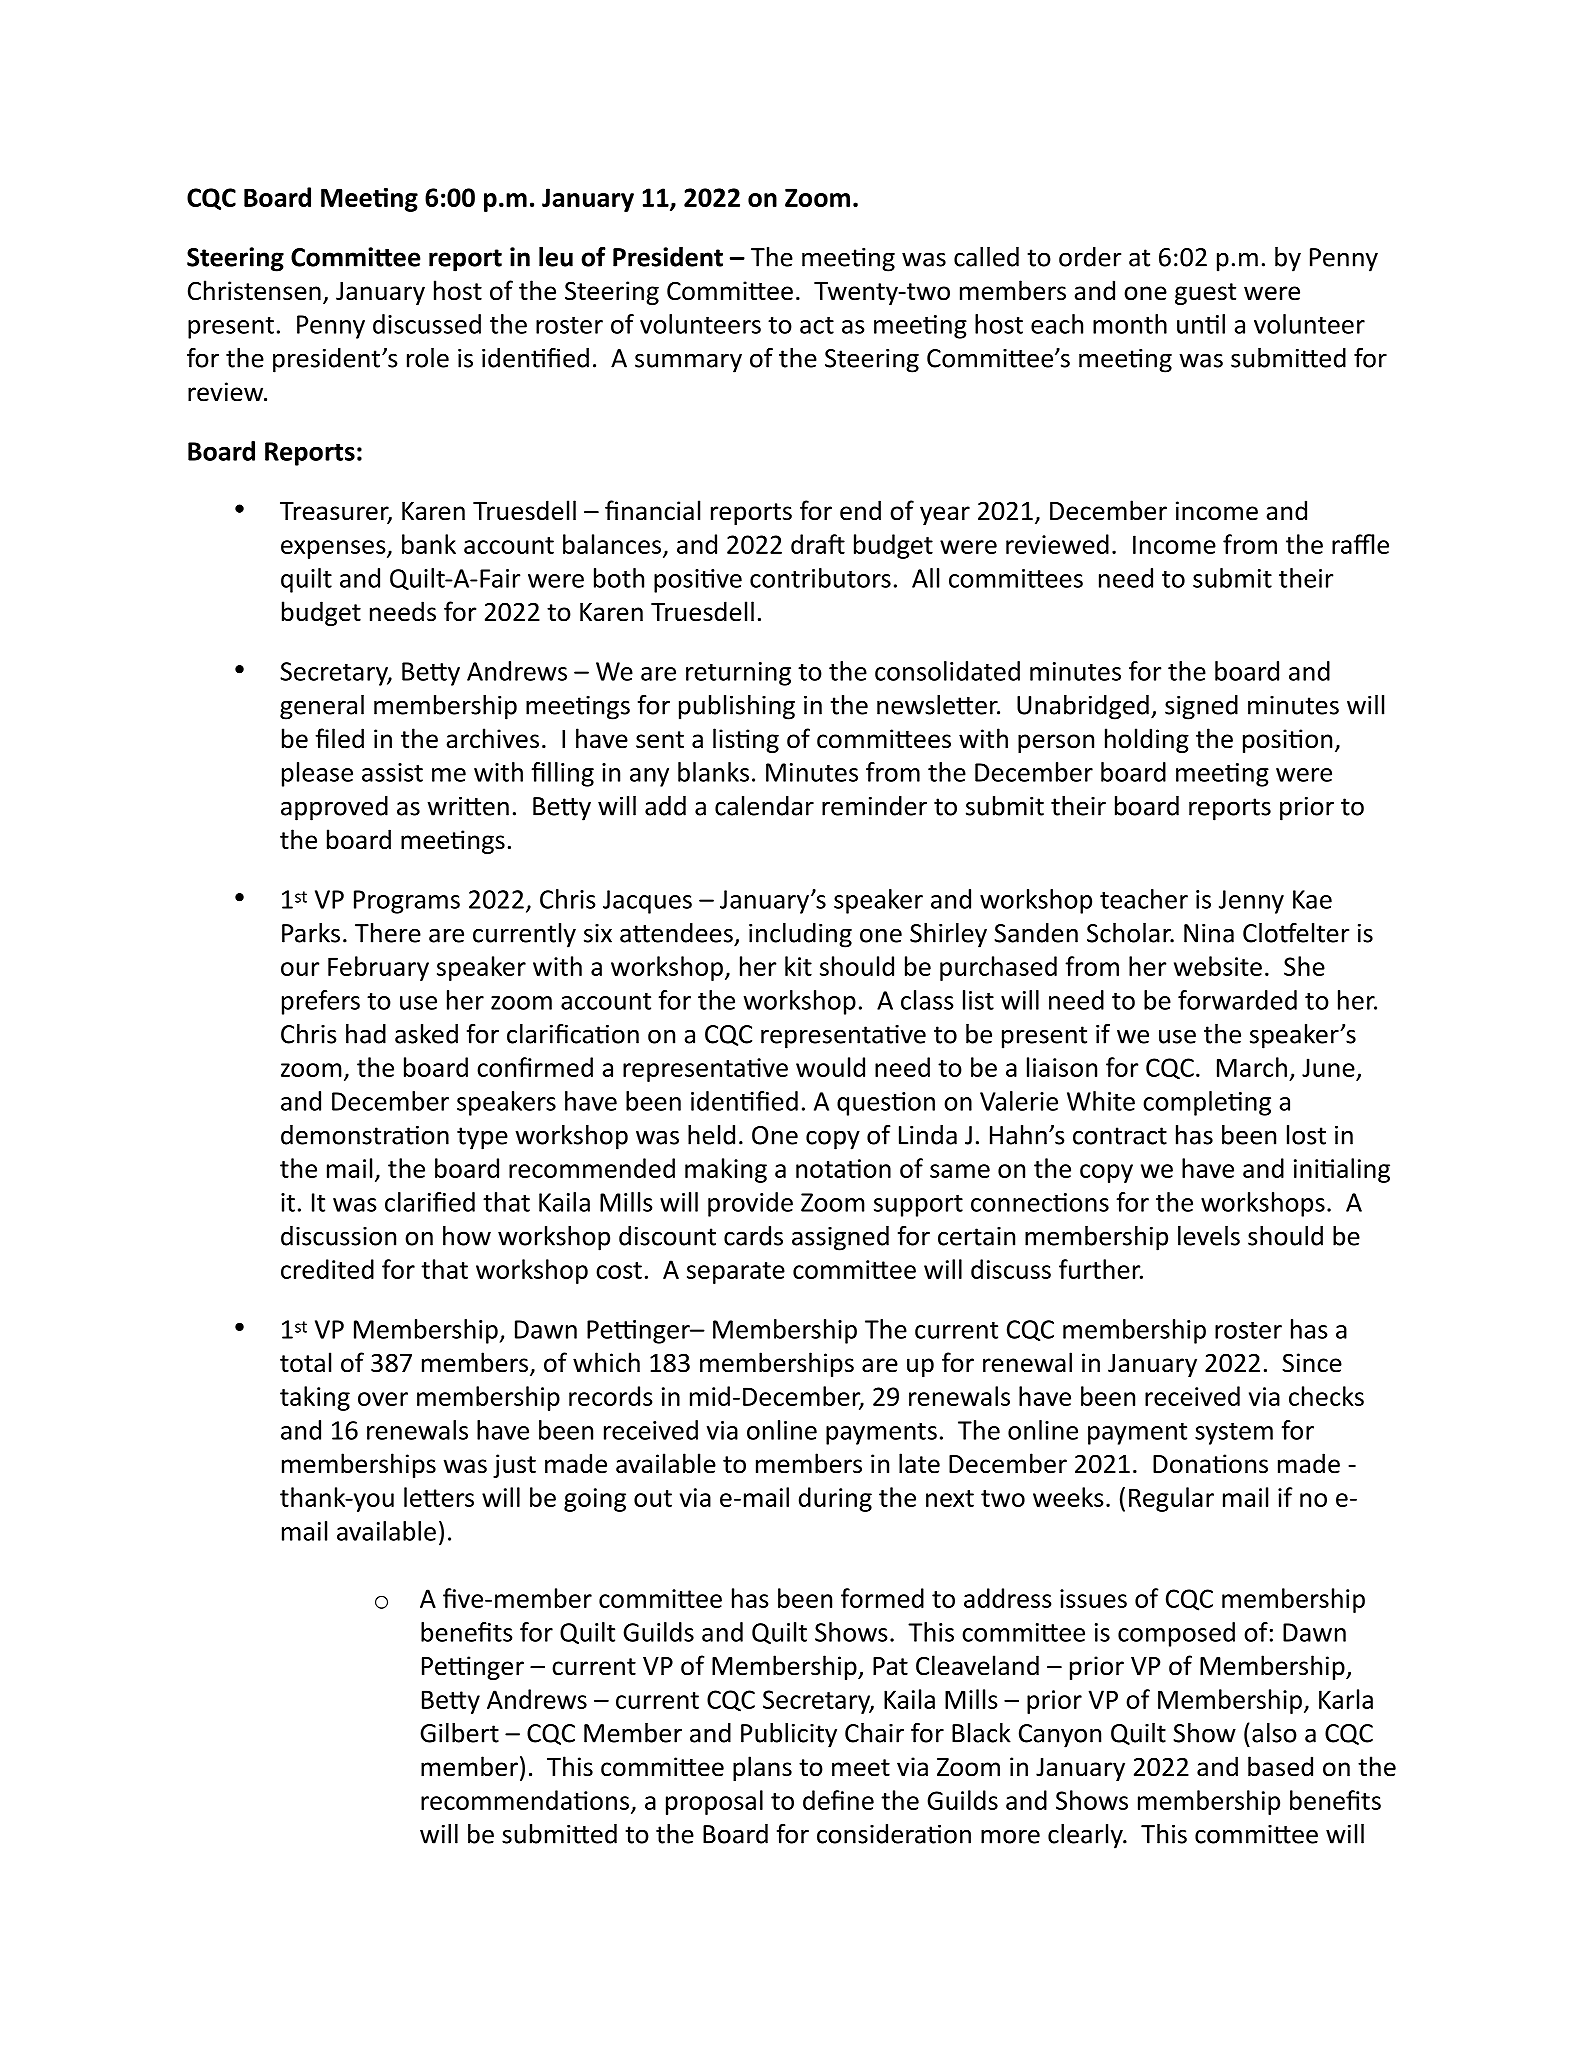 The width and height of the screenshot is (1585, 2051). I want to click on Regular, so click(1171, 1499).
